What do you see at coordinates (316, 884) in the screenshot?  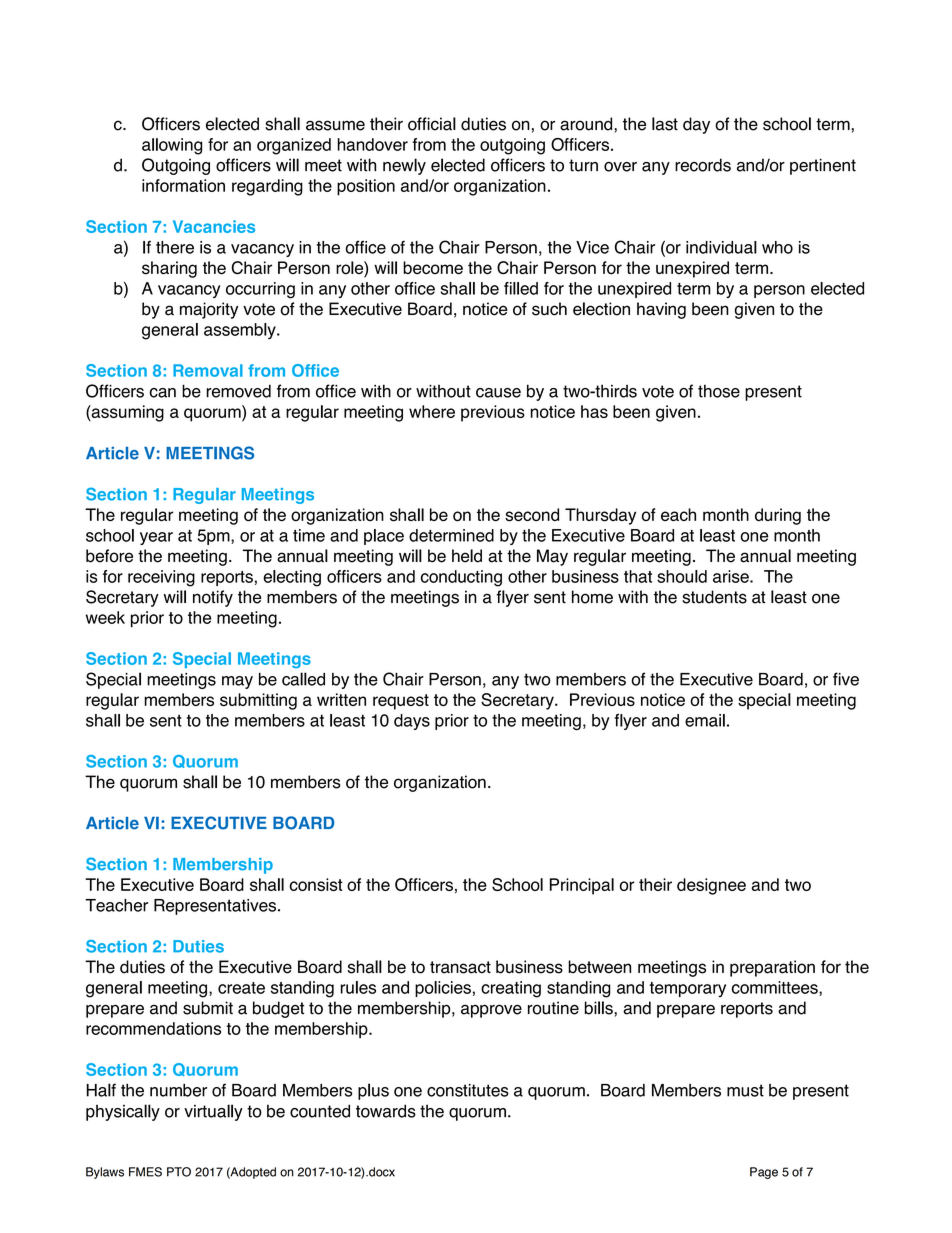 I see `consist` at bounding box center [316, 884].
